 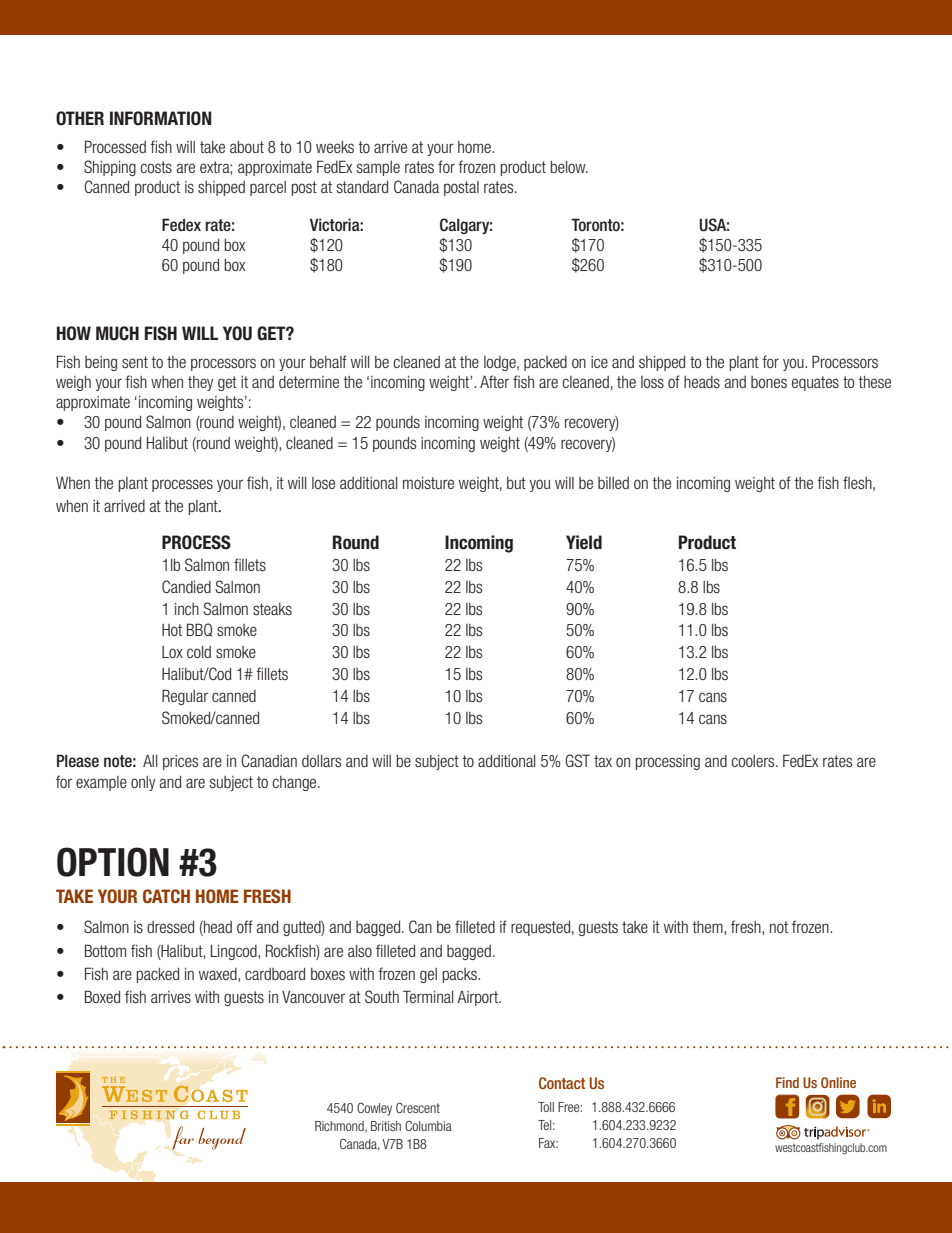 I want to click on they, so click(x=200, y=383).
